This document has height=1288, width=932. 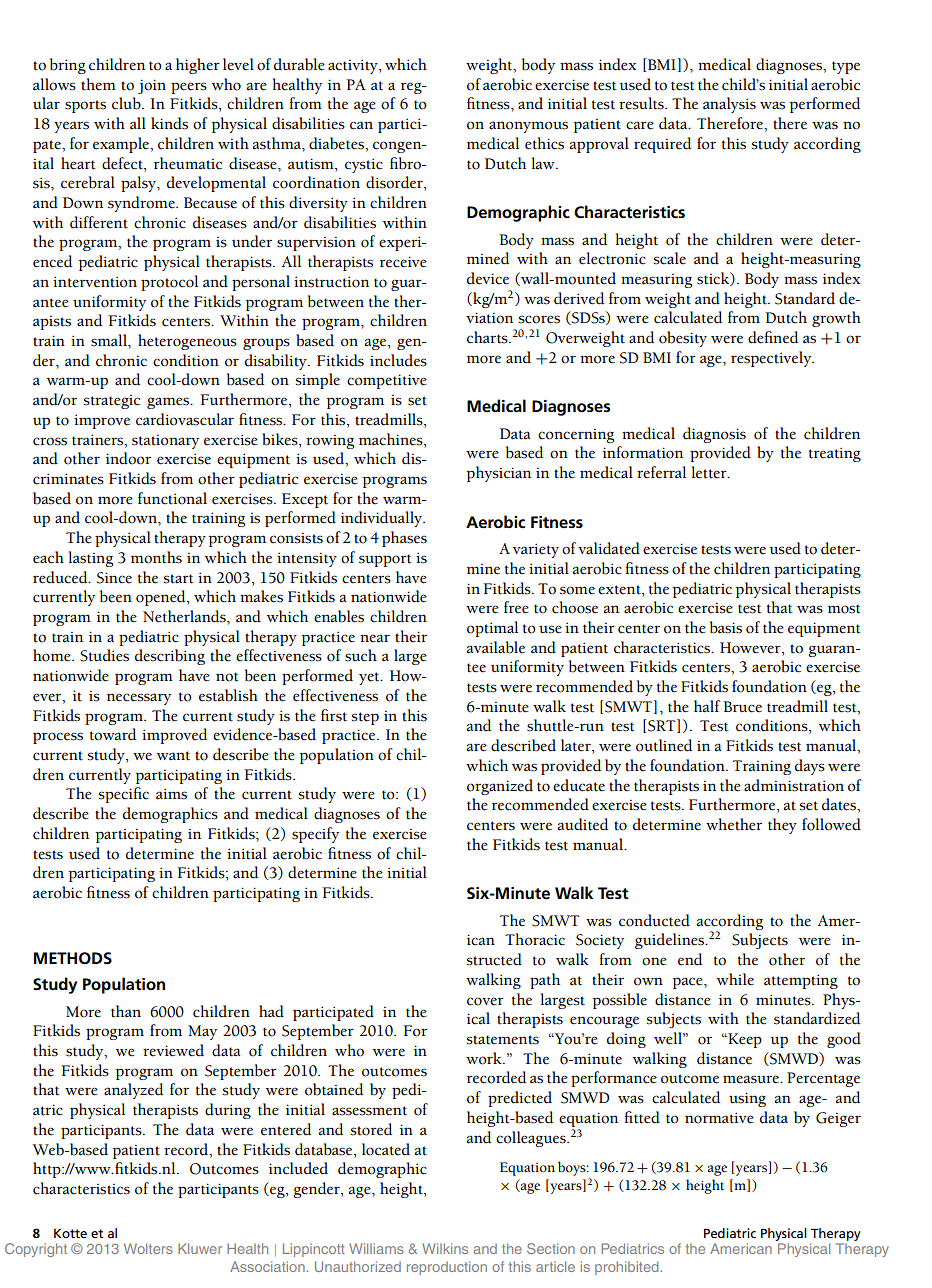 What do you see at coordinates (528, 127) in the document?
I see `anonymous` at bounding box center [528, 127].
